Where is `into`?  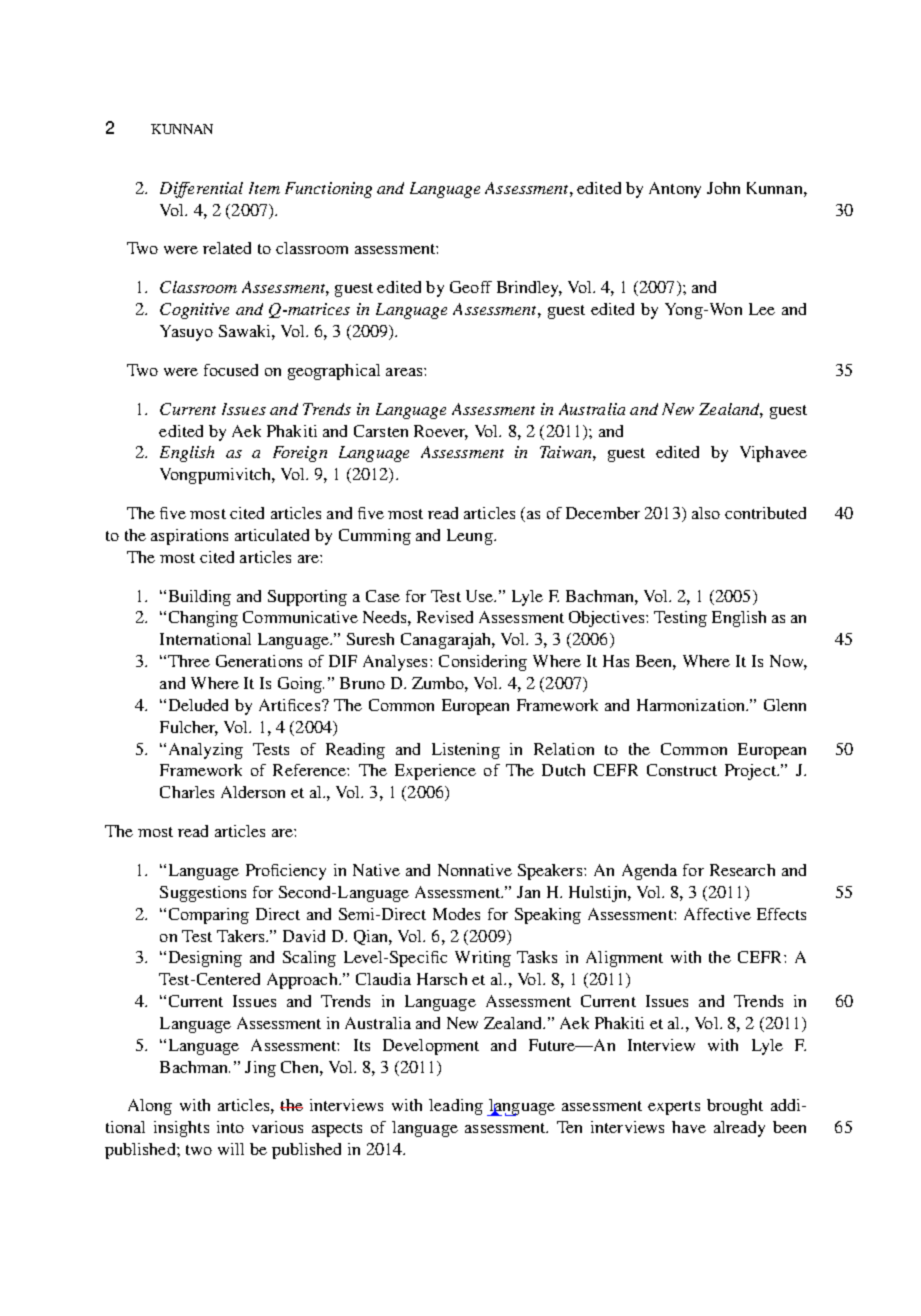
into is located at coordinates (230, 1127).
